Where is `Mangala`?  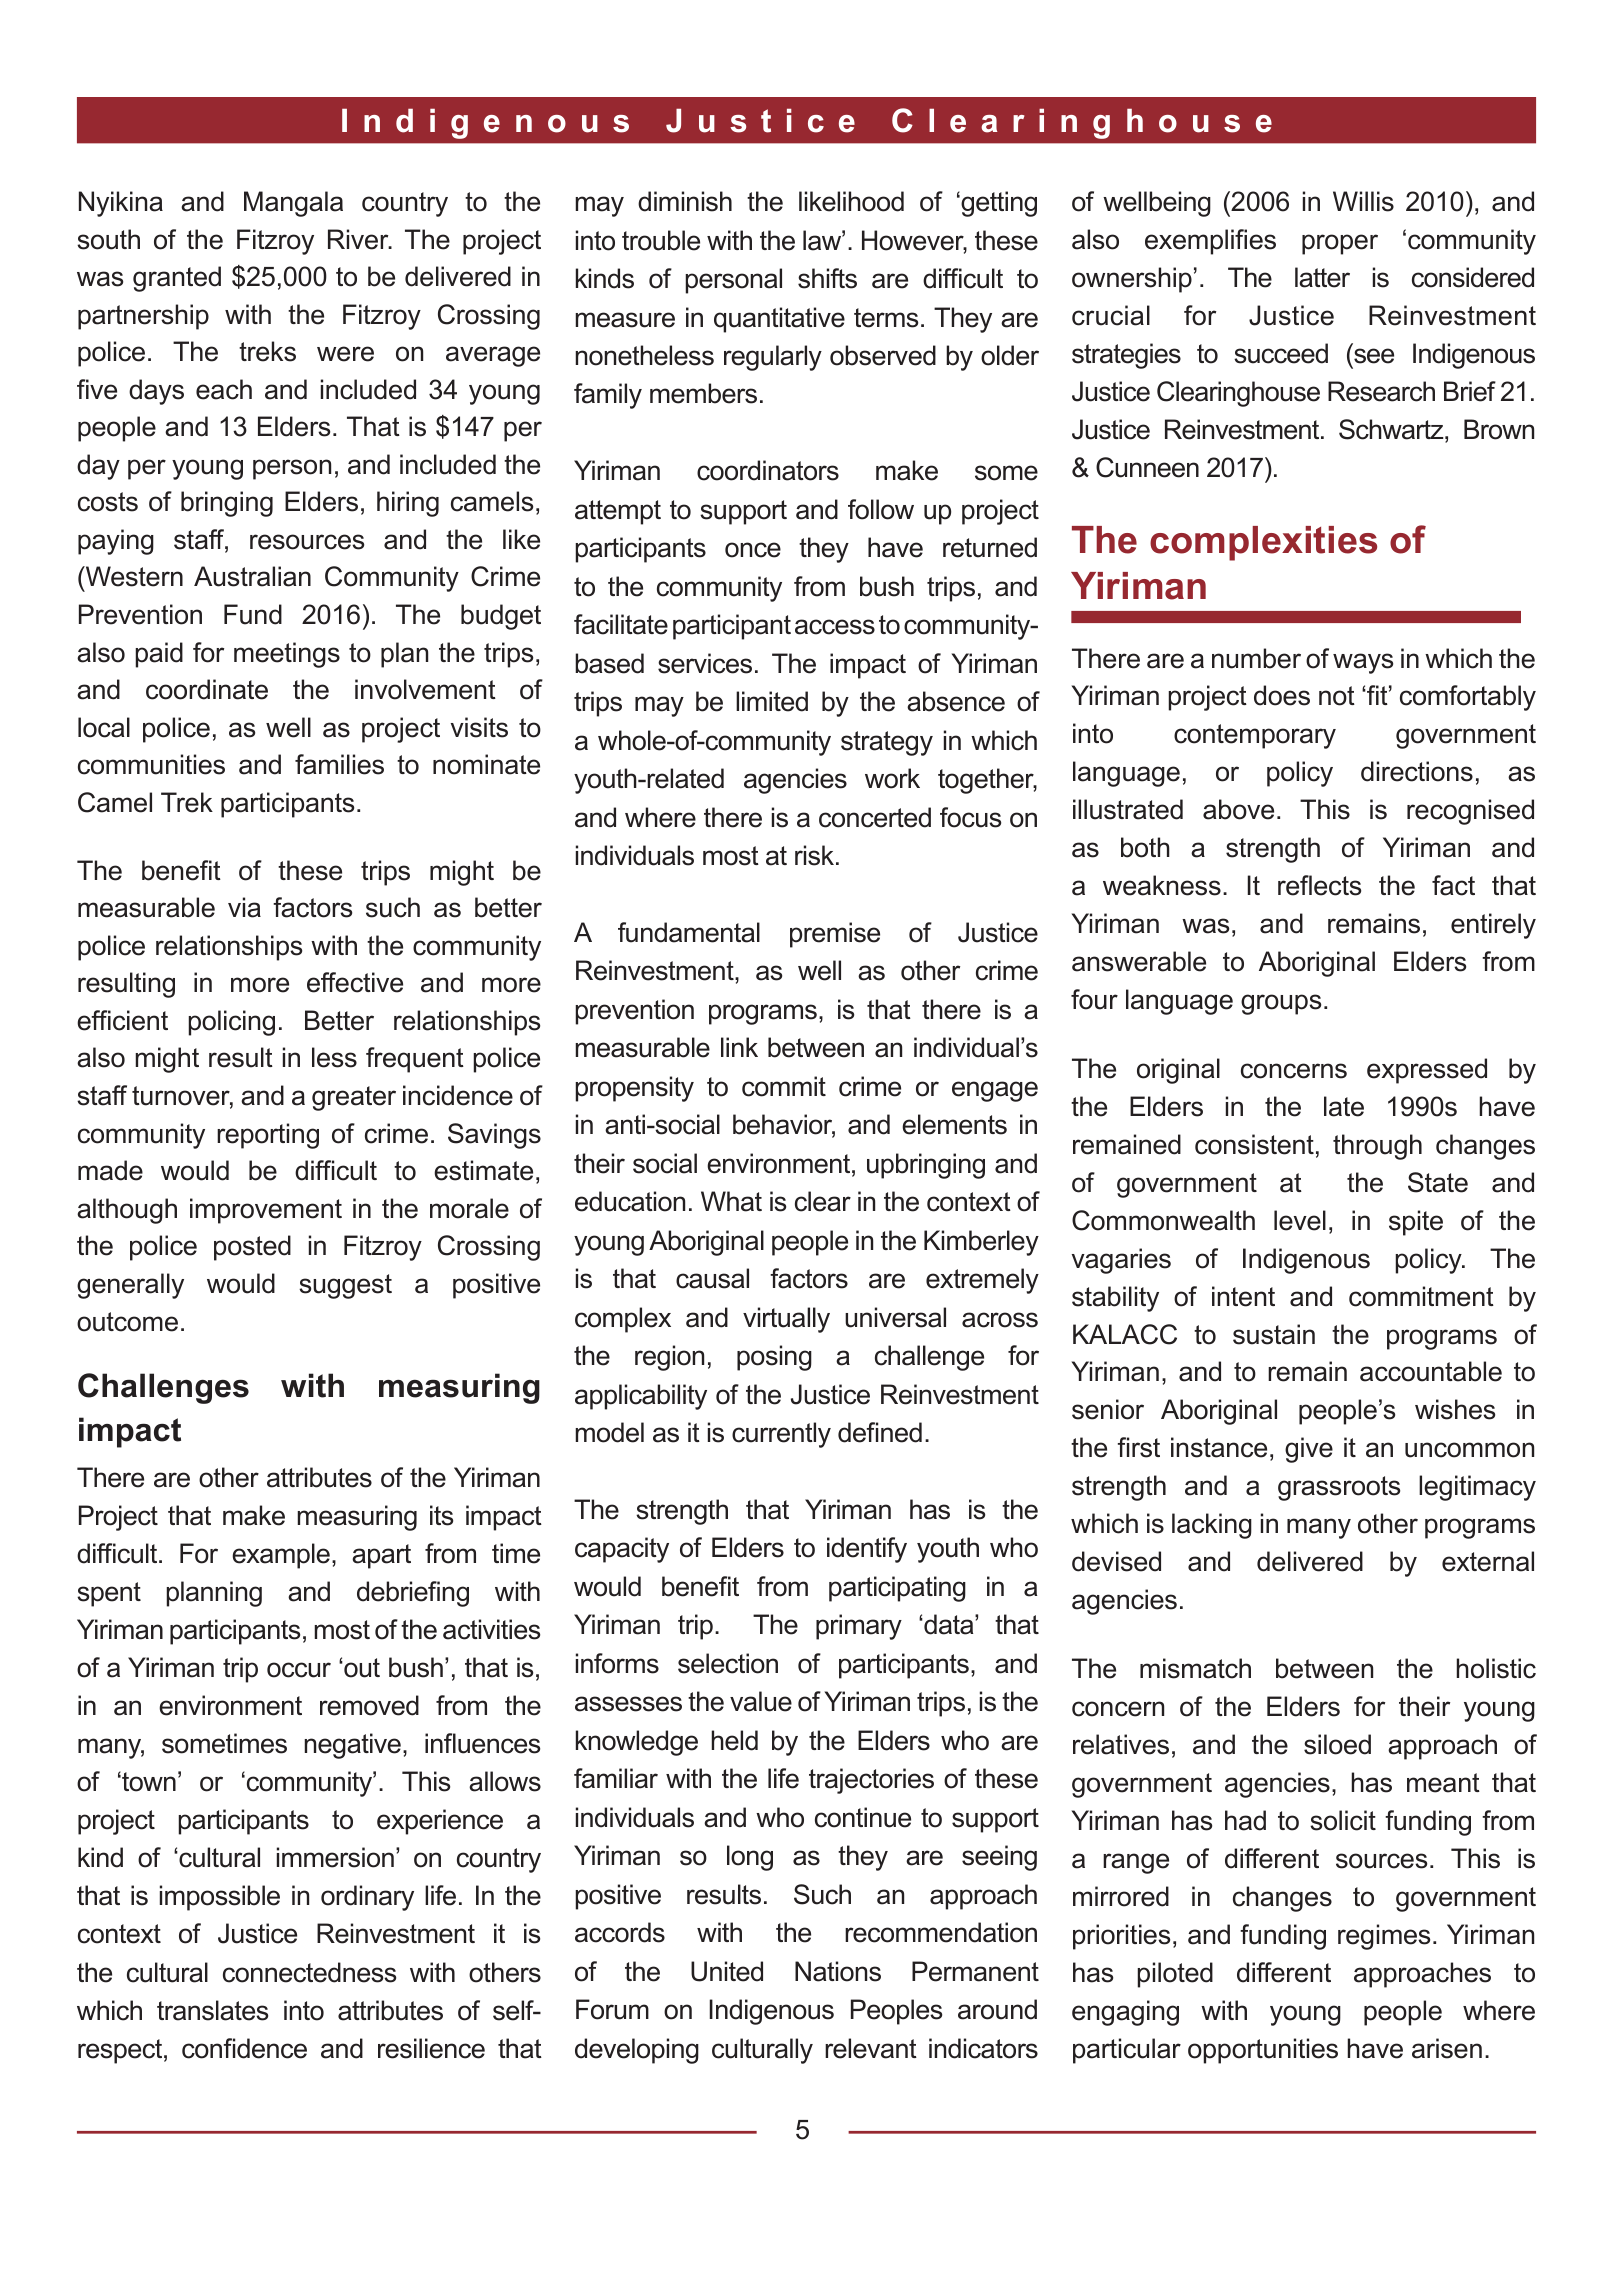 Mangala is located at coordinates (293, 204).
